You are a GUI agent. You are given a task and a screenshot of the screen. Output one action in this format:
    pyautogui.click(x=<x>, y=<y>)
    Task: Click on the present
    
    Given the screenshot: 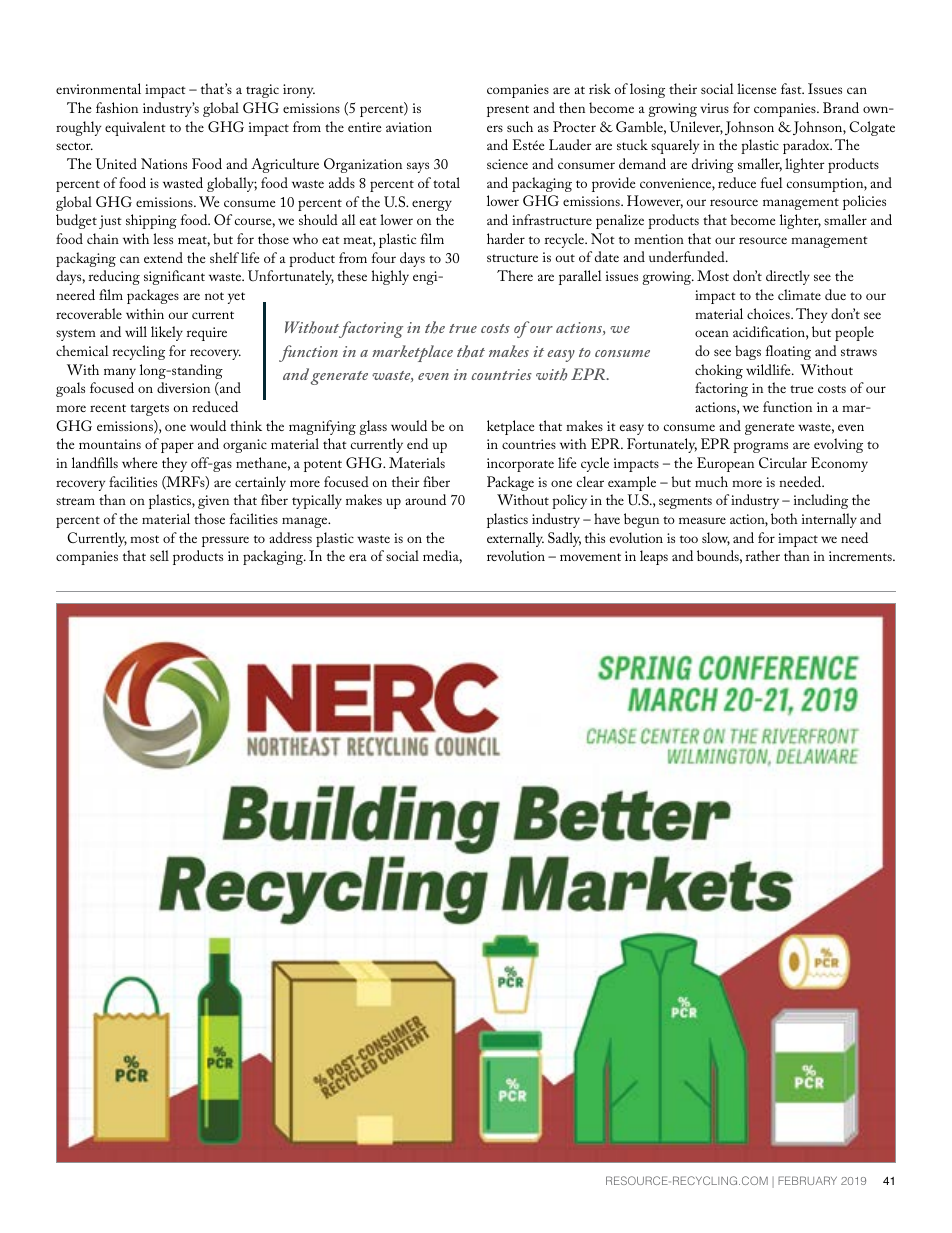 What is the action you would take?
    pyautogui.click(x=508, y=111)
